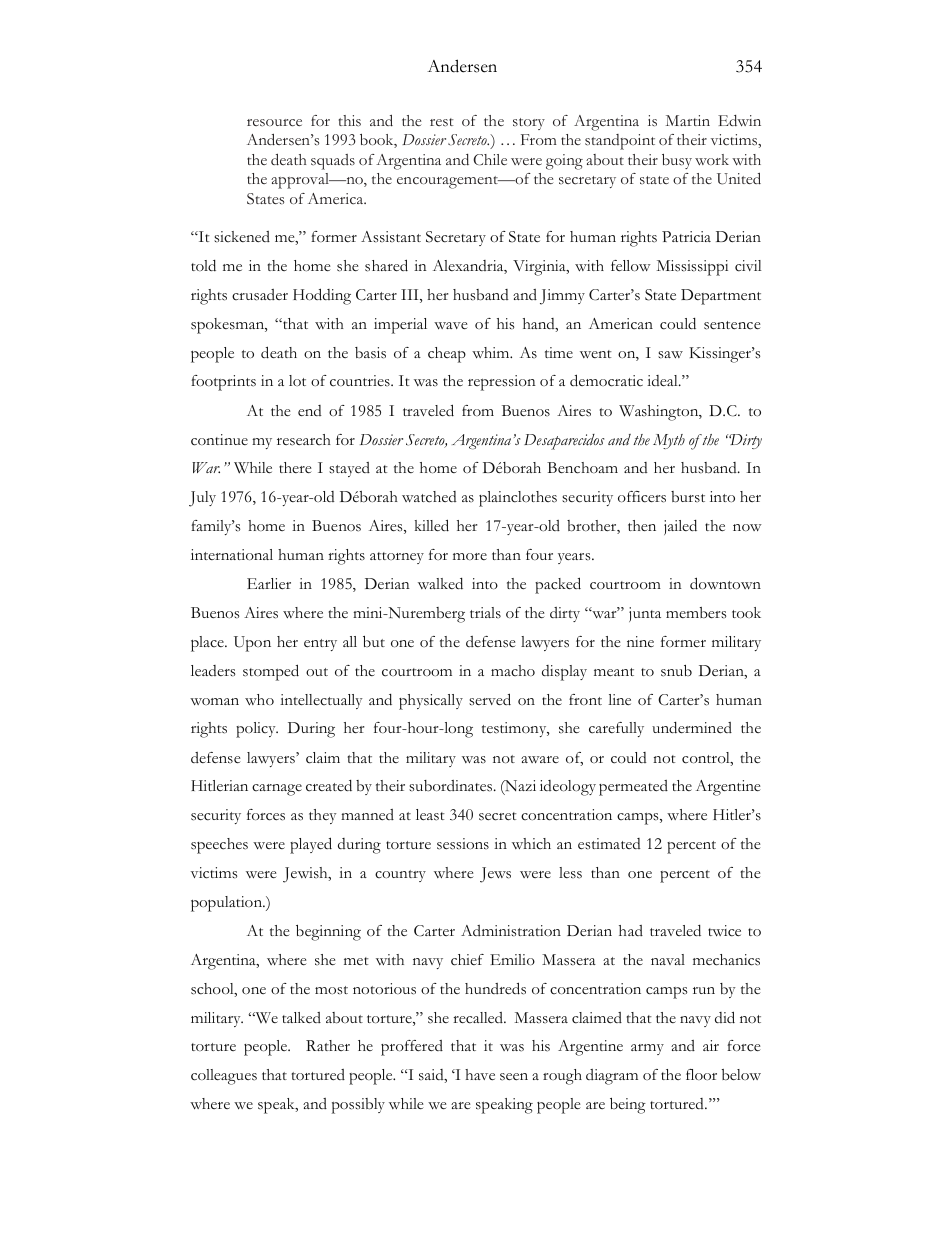  What do you see at coordinates (696, 613) in the screenshot?
I see `members` at bounding box center [696, 613].
